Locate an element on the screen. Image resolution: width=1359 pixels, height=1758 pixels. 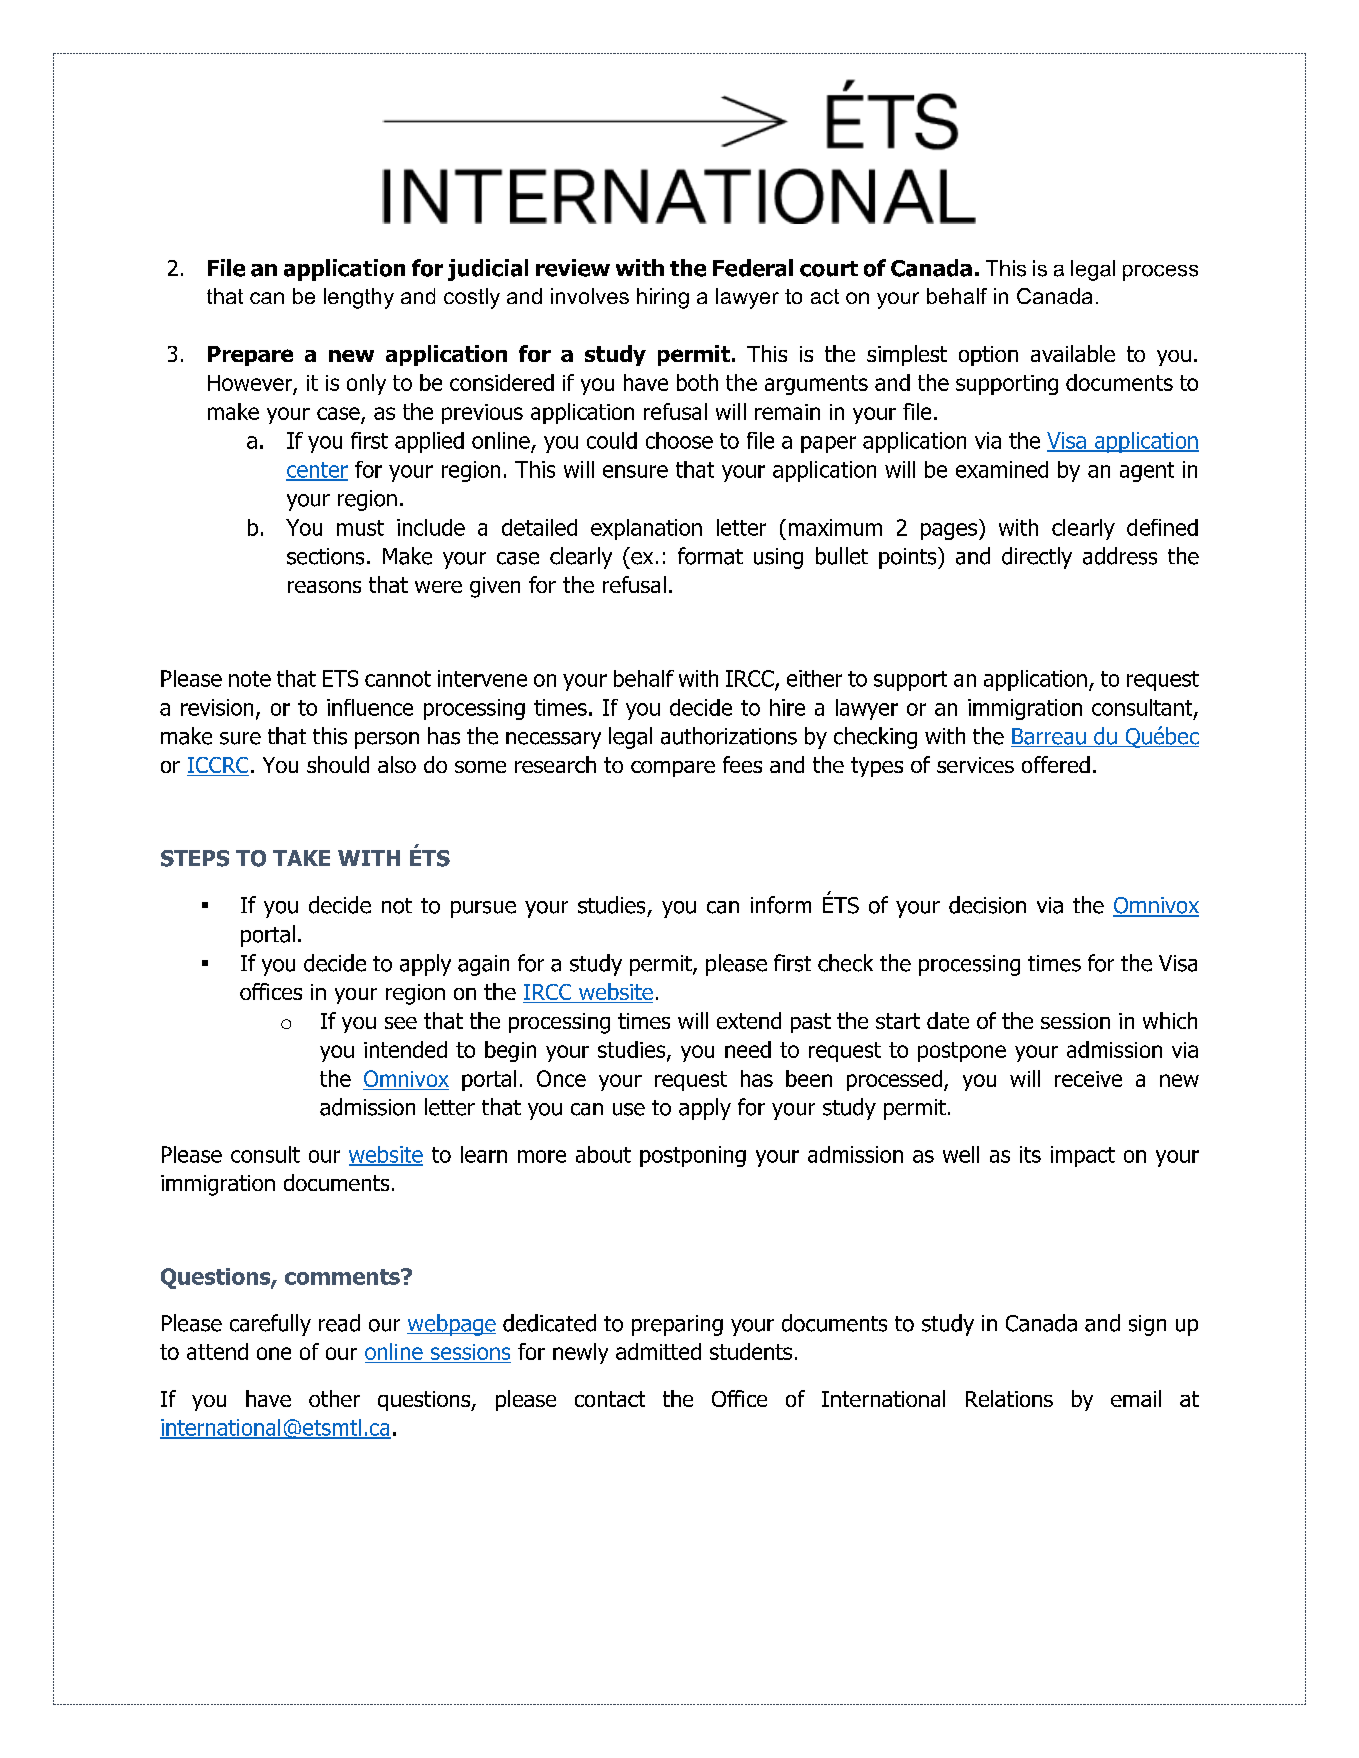
TAKE is located at coordinates (301, 858).
